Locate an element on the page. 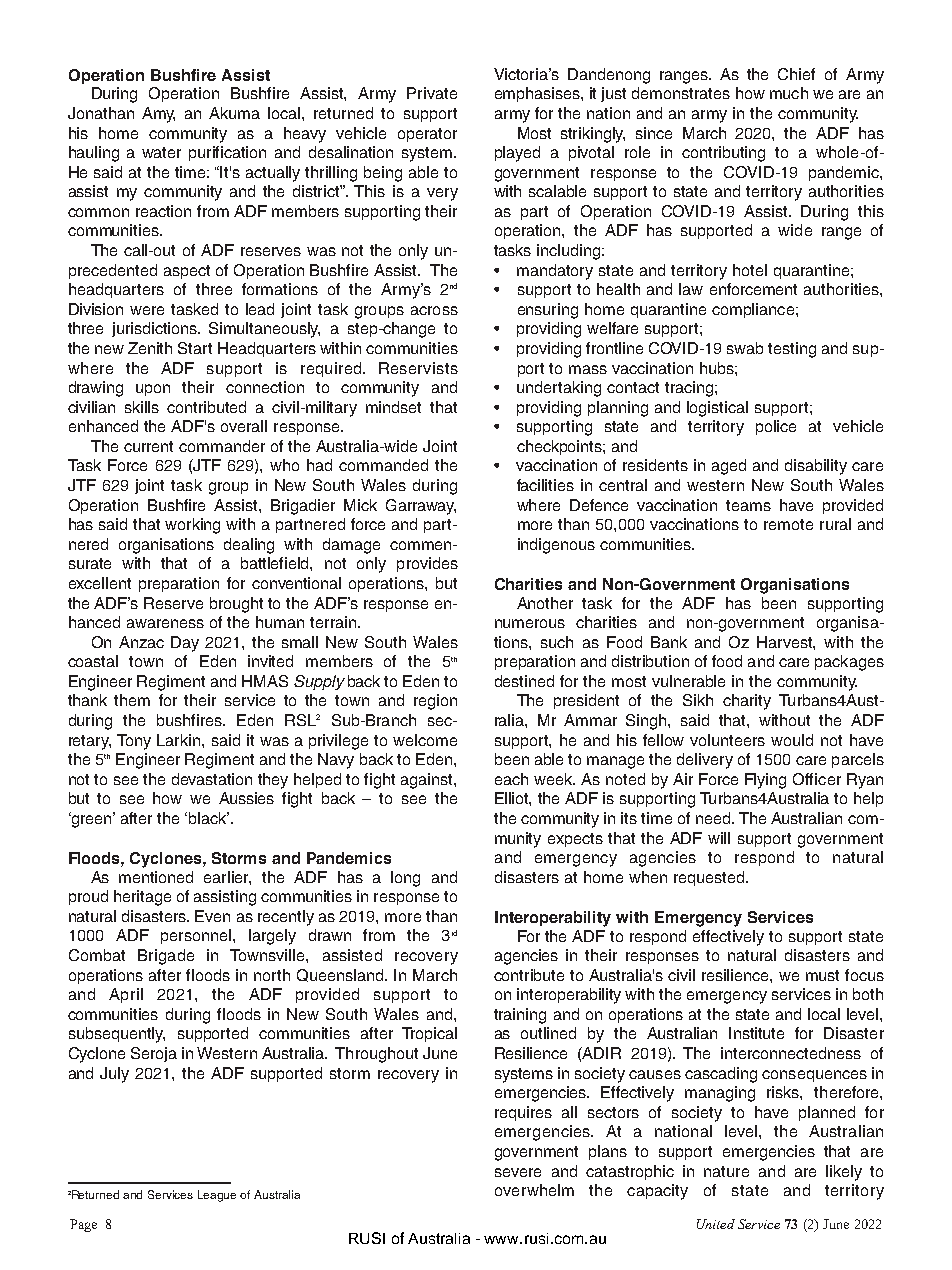 This image has width=952, height=1270. personnel is located at coordinates (196, 936).
